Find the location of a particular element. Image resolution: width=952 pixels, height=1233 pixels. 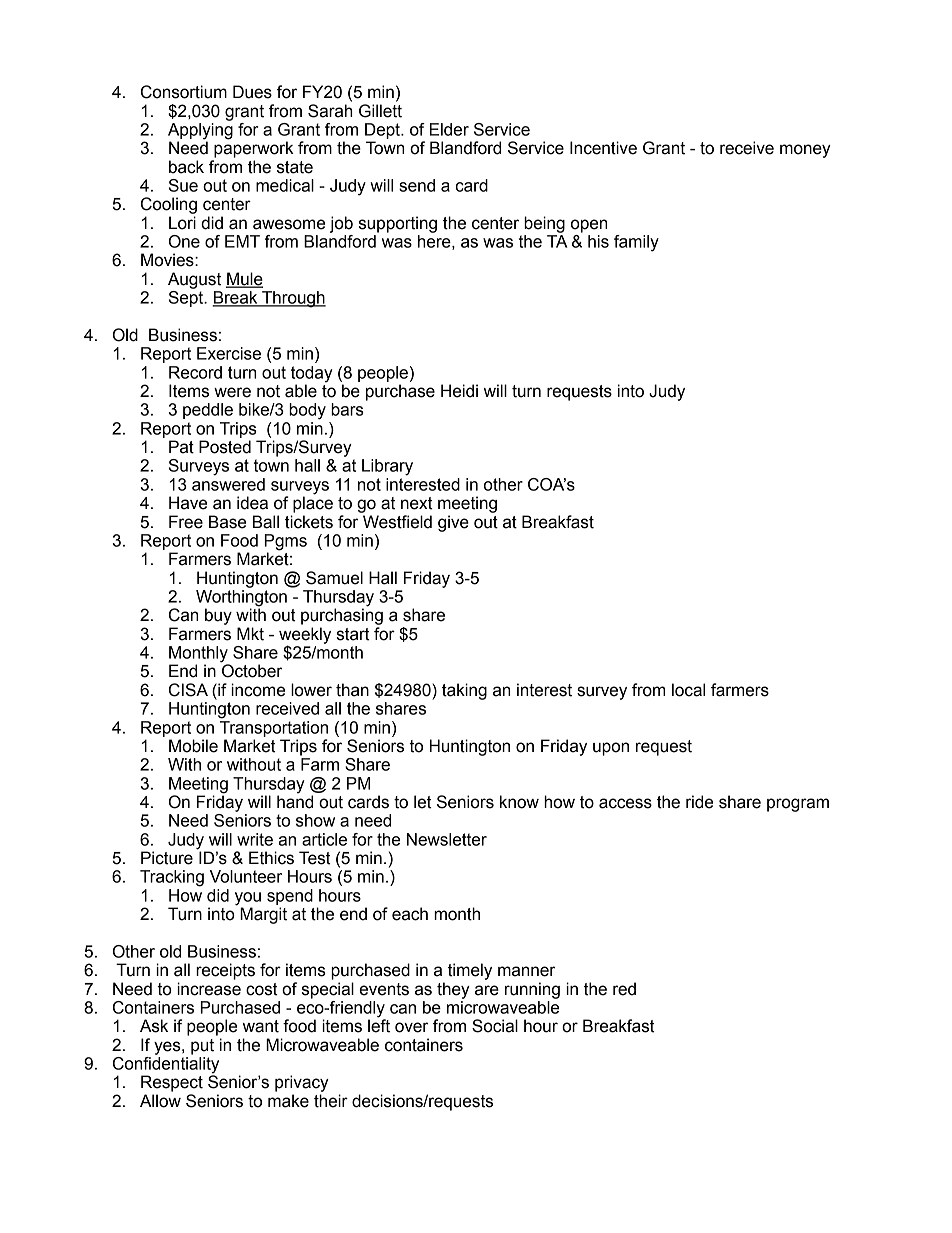

put is located at coordinates (202, 1047).
